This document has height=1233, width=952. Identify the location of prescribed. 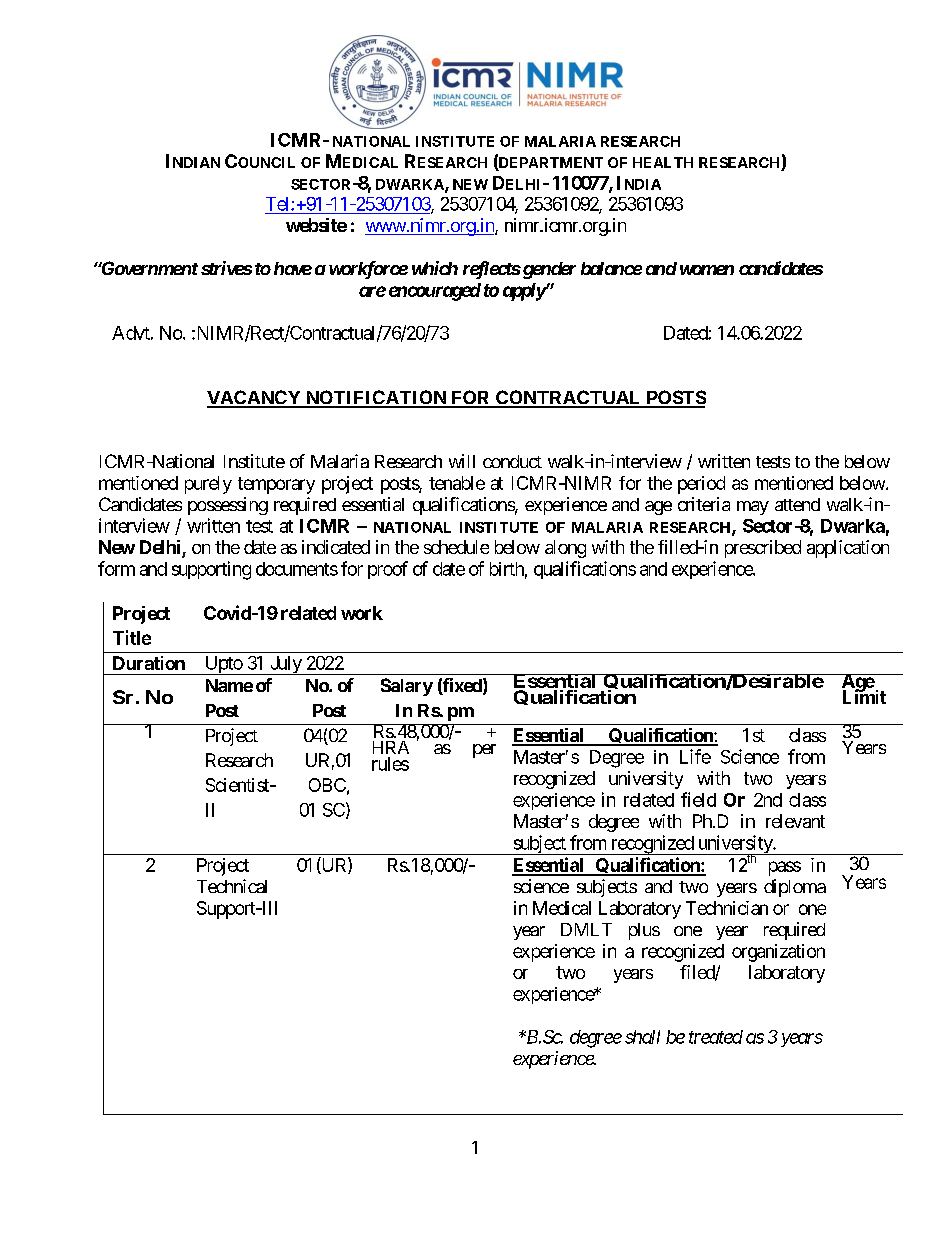
(763, 549).
